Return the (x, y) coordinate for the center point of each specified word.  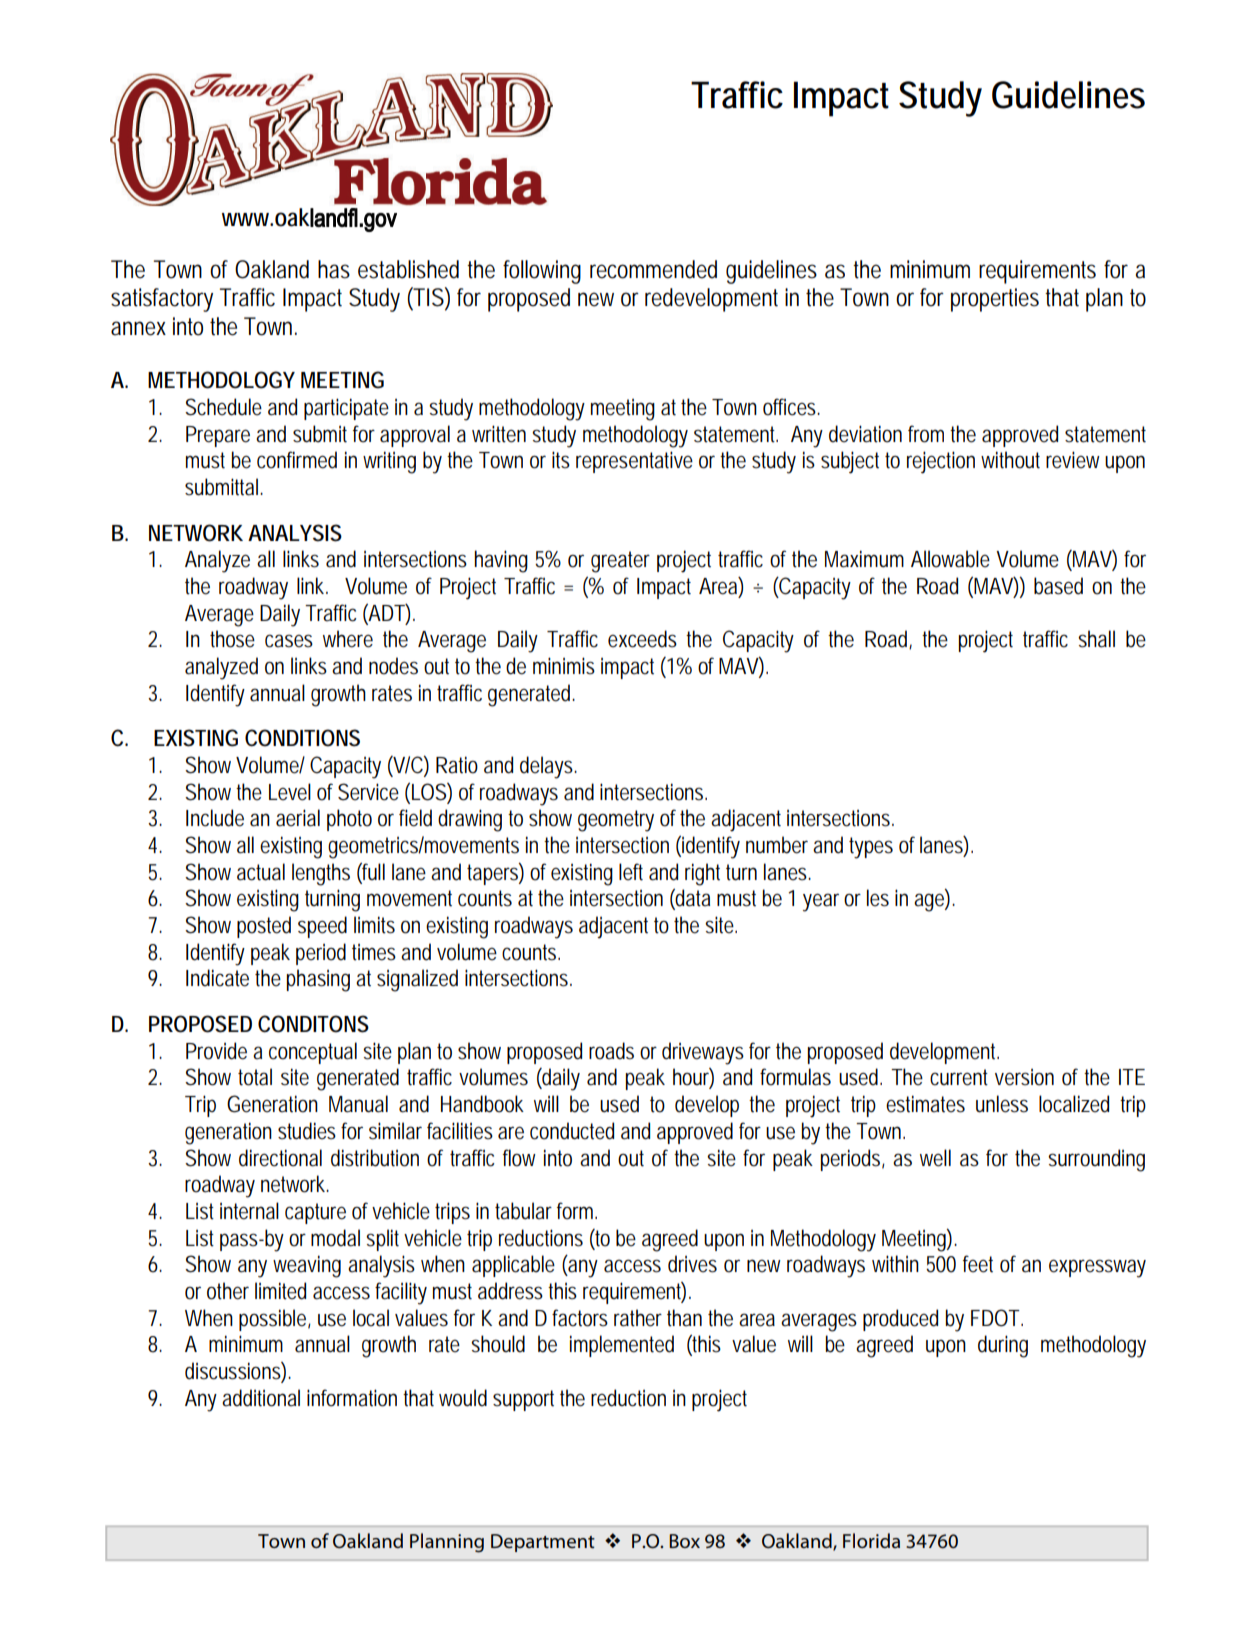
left (631, 872)
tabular (523, 1211)
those (232, 639)
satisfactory (162, 300)
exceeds (642, 639)
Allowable (950, 559)
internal (249, 1211)
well (935, 1158)
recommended (653, 269)
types (871, 848)
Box (684, 1541)
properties (995, 300)
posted (264, 927)
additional (261, 1398)
